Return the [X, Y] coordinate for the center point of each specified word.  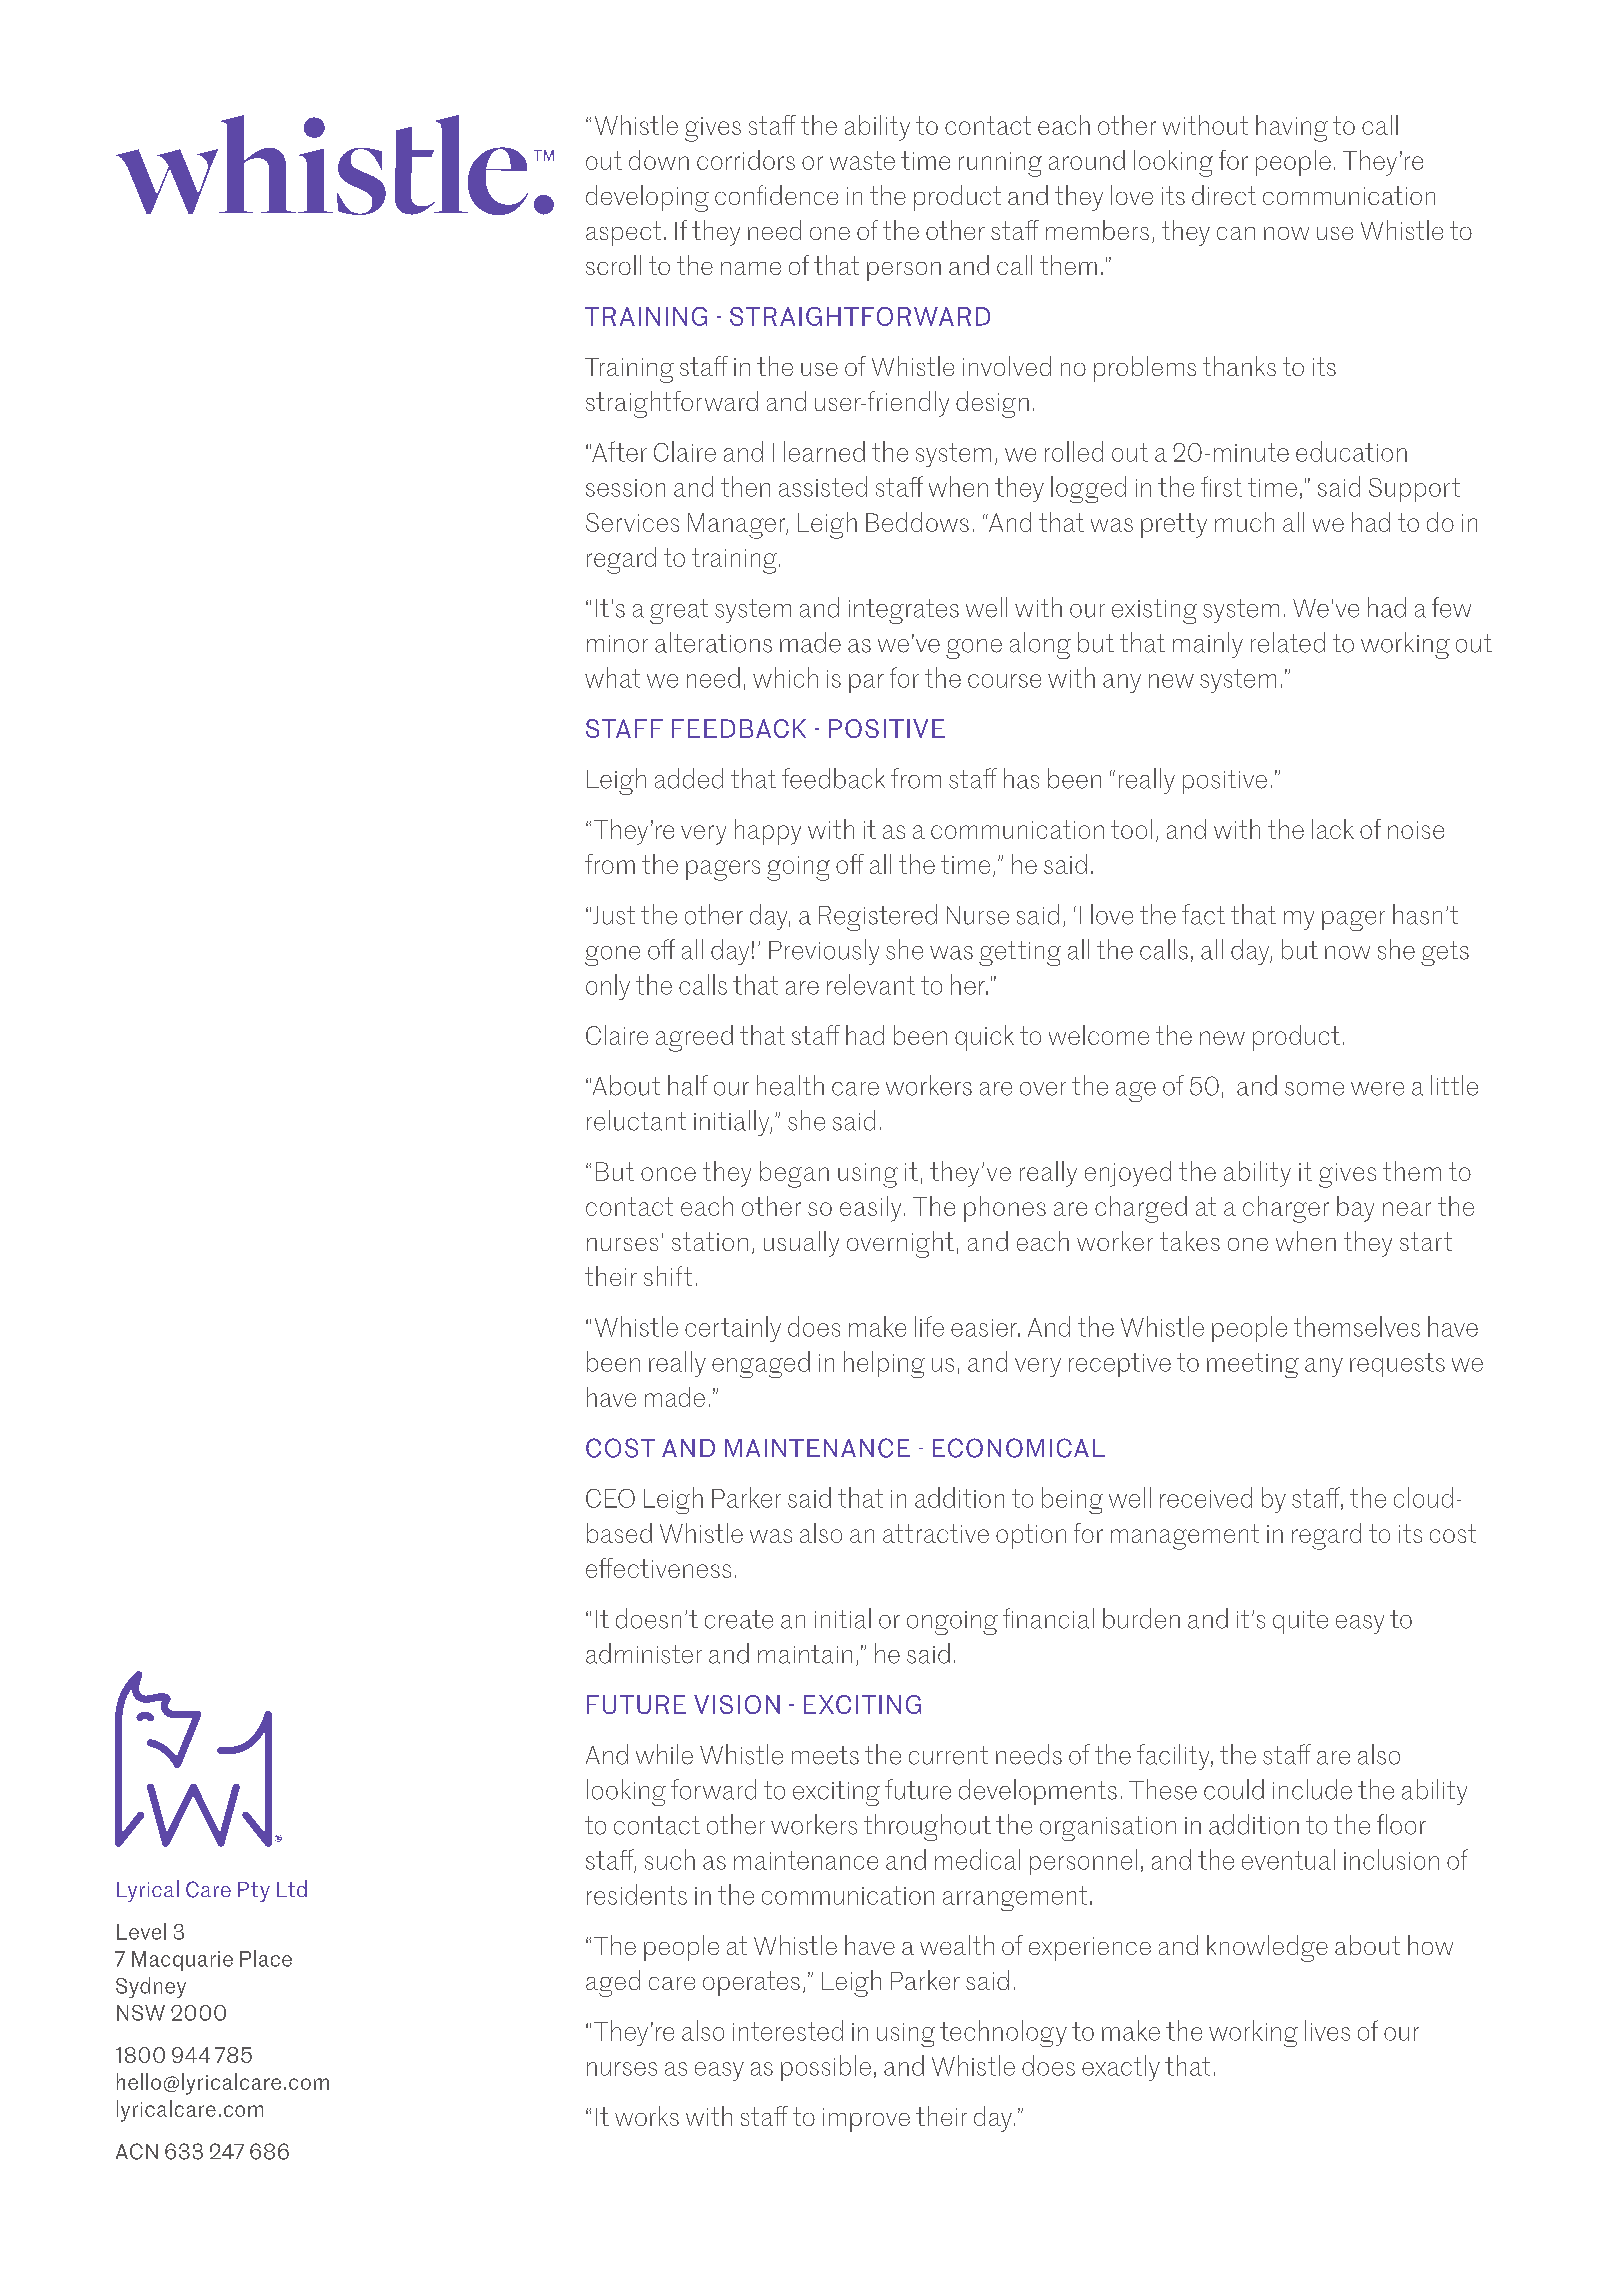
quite [1300, 1622]
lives [1327, 2030]
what [612, 677]
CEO [610, 1498]
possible [826, 2068]
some [1314, 1089]
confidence [776, 195]
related [1288, 642]
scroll [613, 265]
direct [1224, 195]
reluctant [636, 1120]
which [785, 677]
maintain [805, 1654]
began [794, 1174]
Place [266, 1958]
